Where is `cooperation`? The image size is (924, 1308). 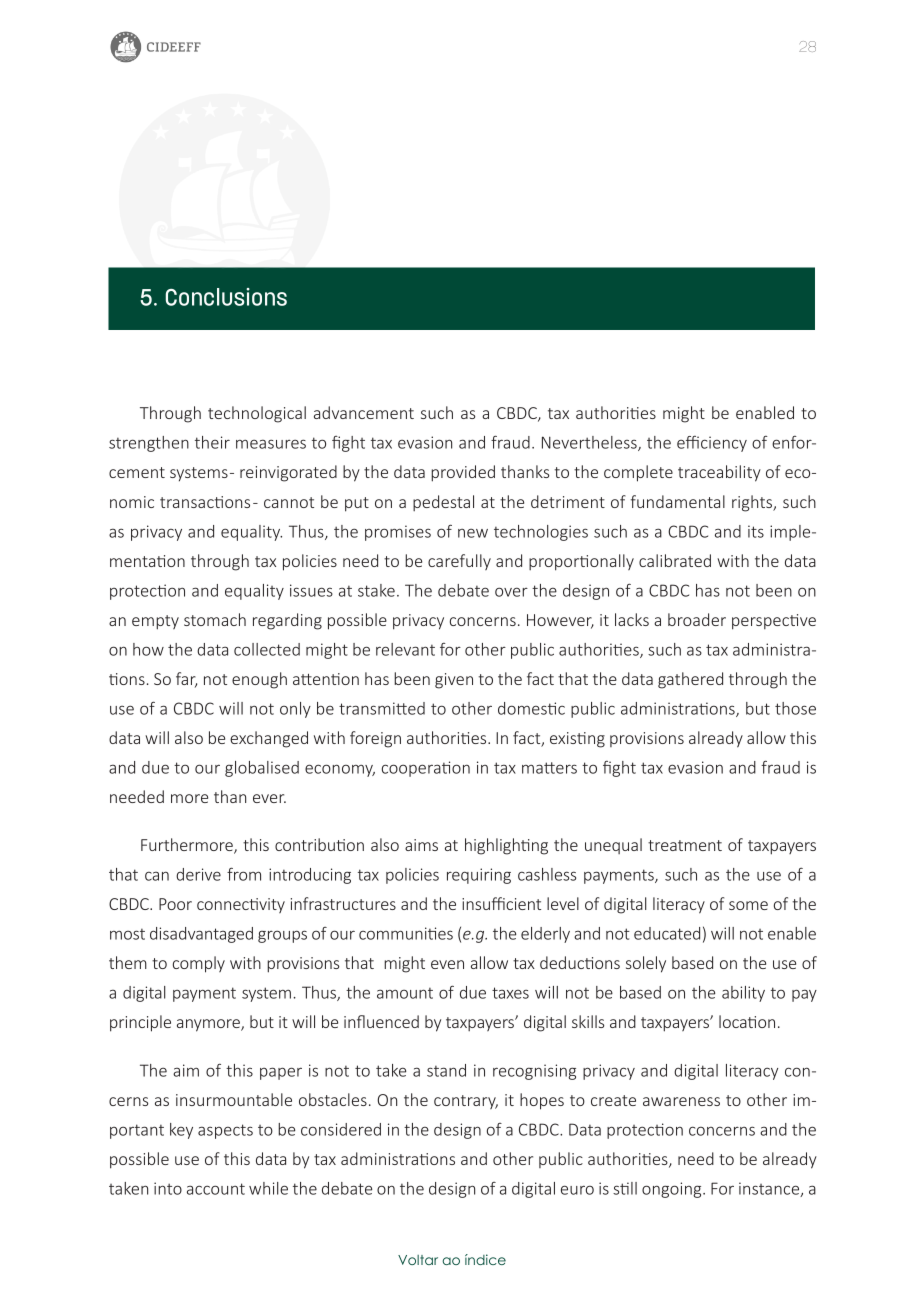 cooperation is located at coordinates (426, 769).
